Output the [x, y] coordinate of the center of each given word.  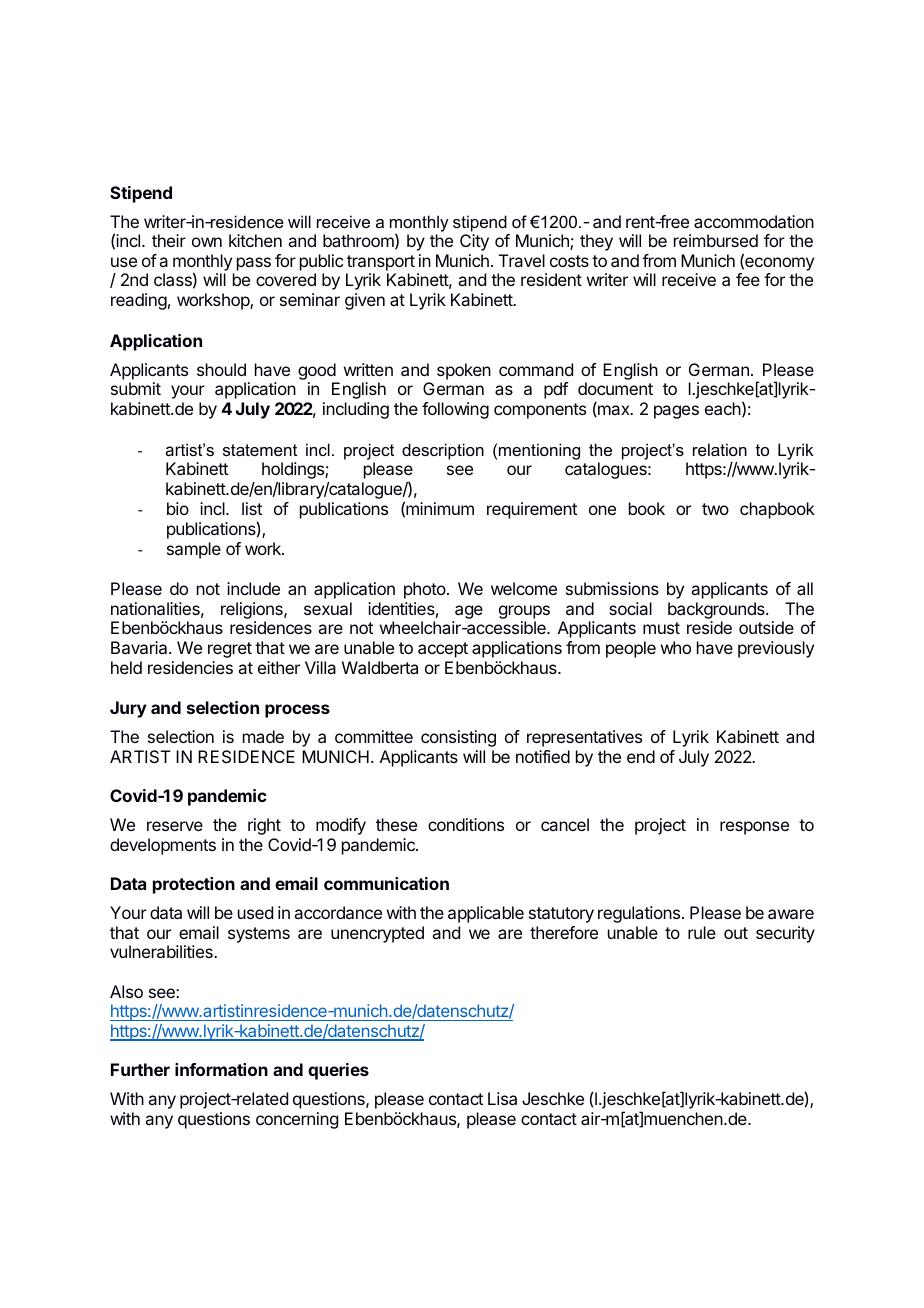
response [754, 828]
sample [194, 550]
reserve [175, 826]
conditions [466, 824]
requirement [532, 510]
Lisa [502, 1098]
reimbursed [716, 240]
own [207, 242]
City [474, 242]
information [221, 1069]
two [715, 509]
